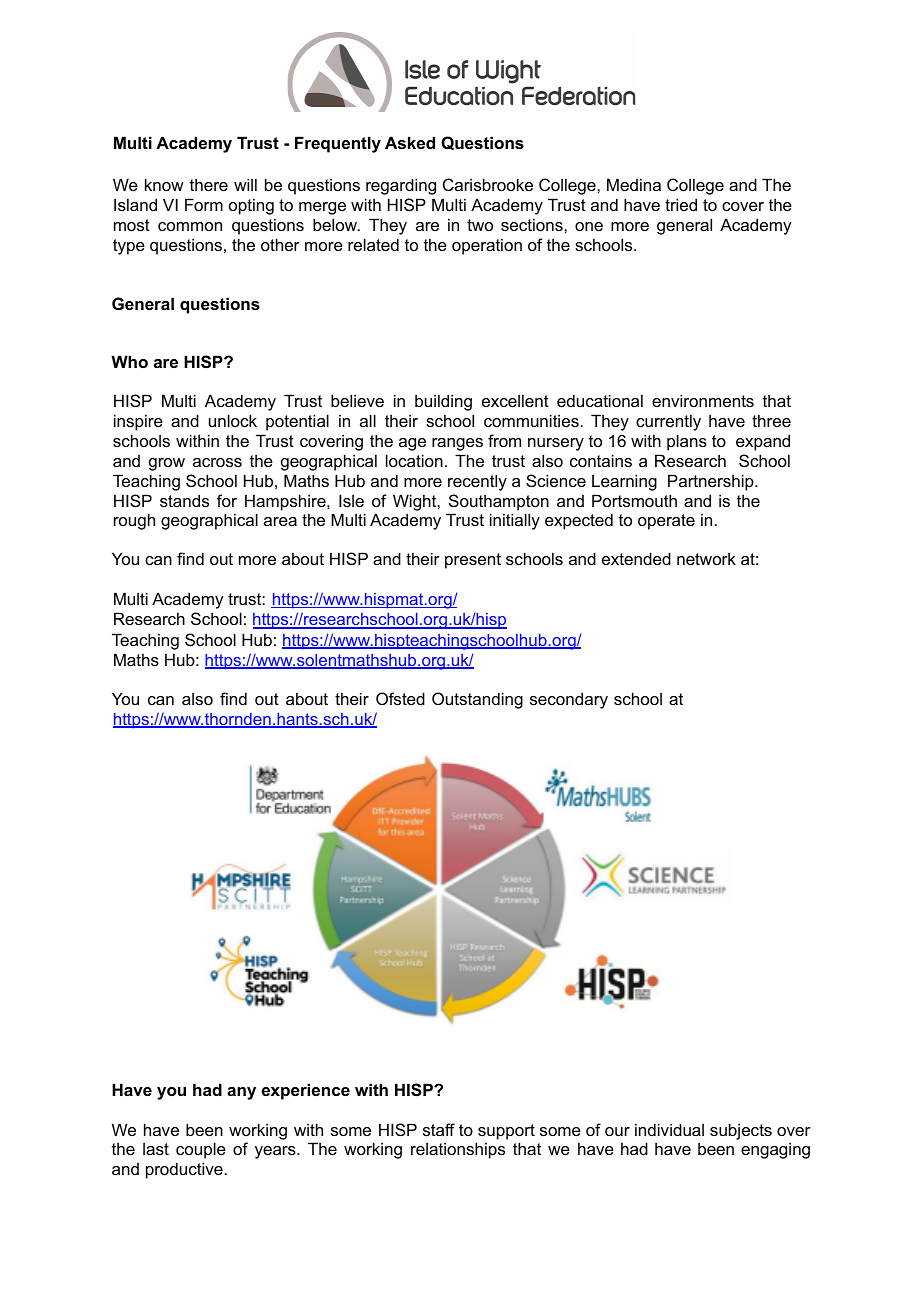 The width and height of the screenshot is (924, 1307). What do you see at coordinates (241, 1093) in the screenshot?
I see `any` at bounding box center [241, 1093].
